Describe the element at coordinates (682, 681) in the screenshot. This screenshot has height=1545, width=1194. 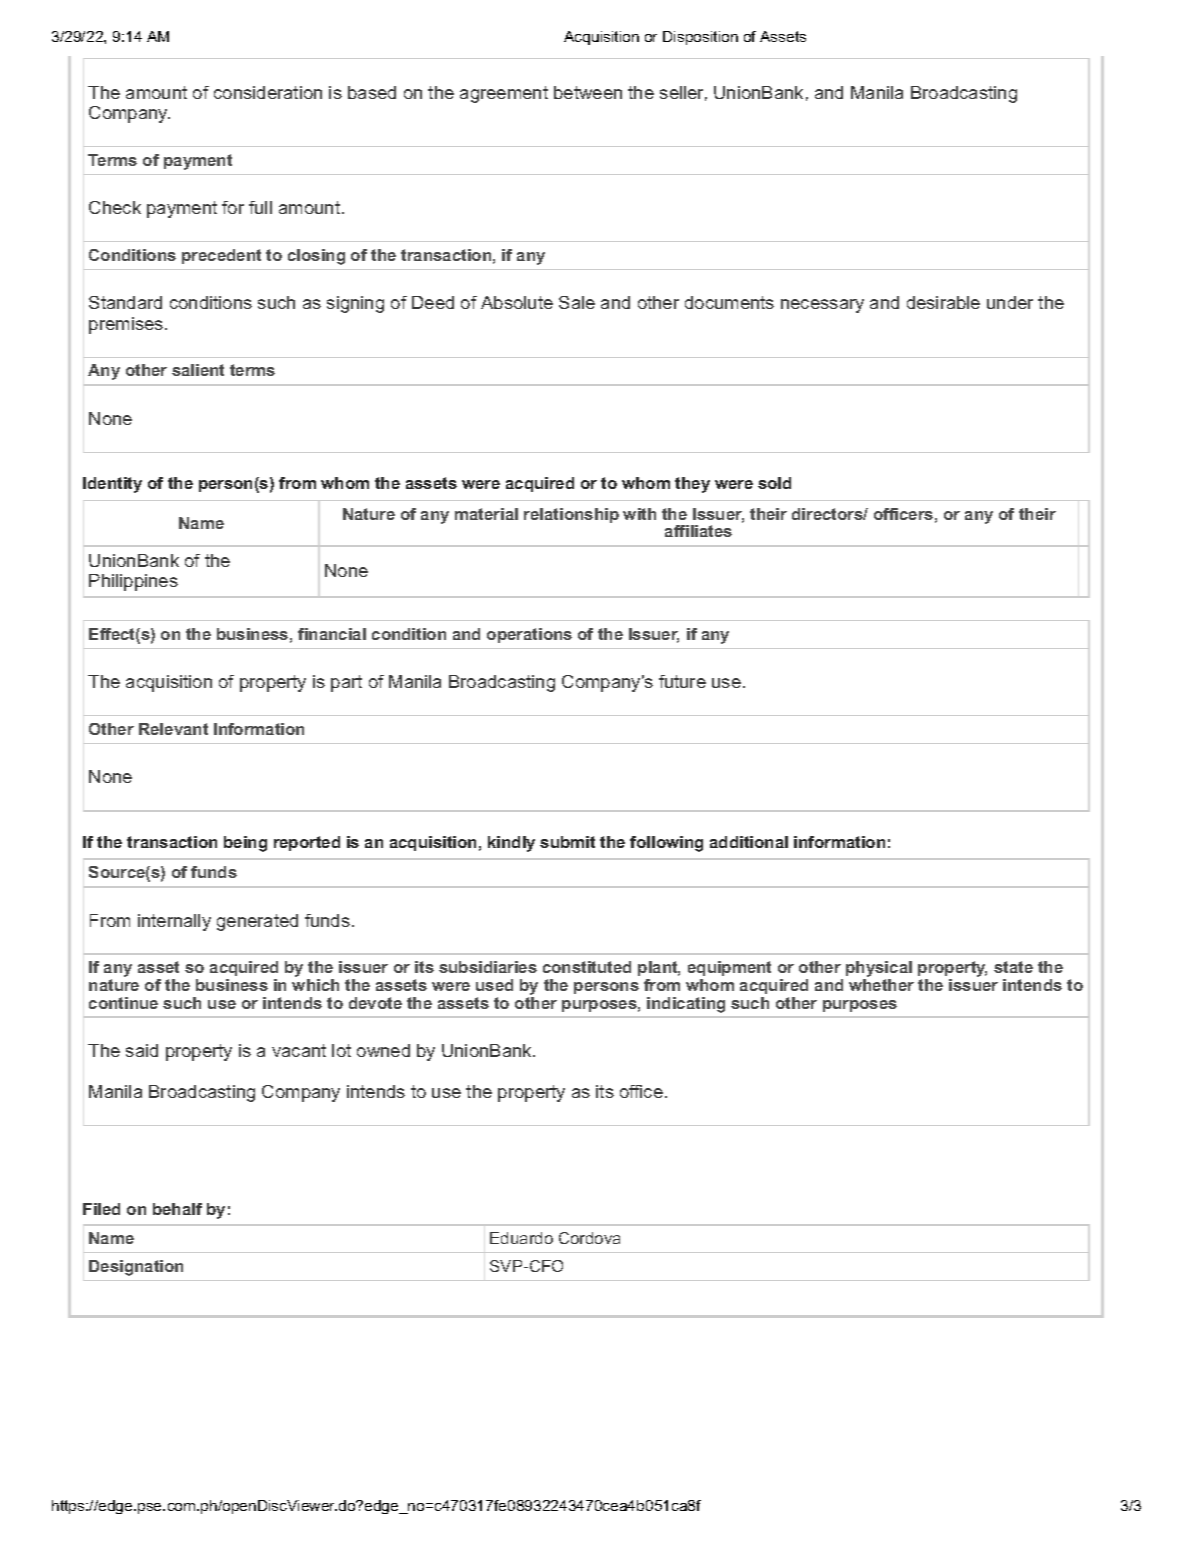
I see `future` at that location.
